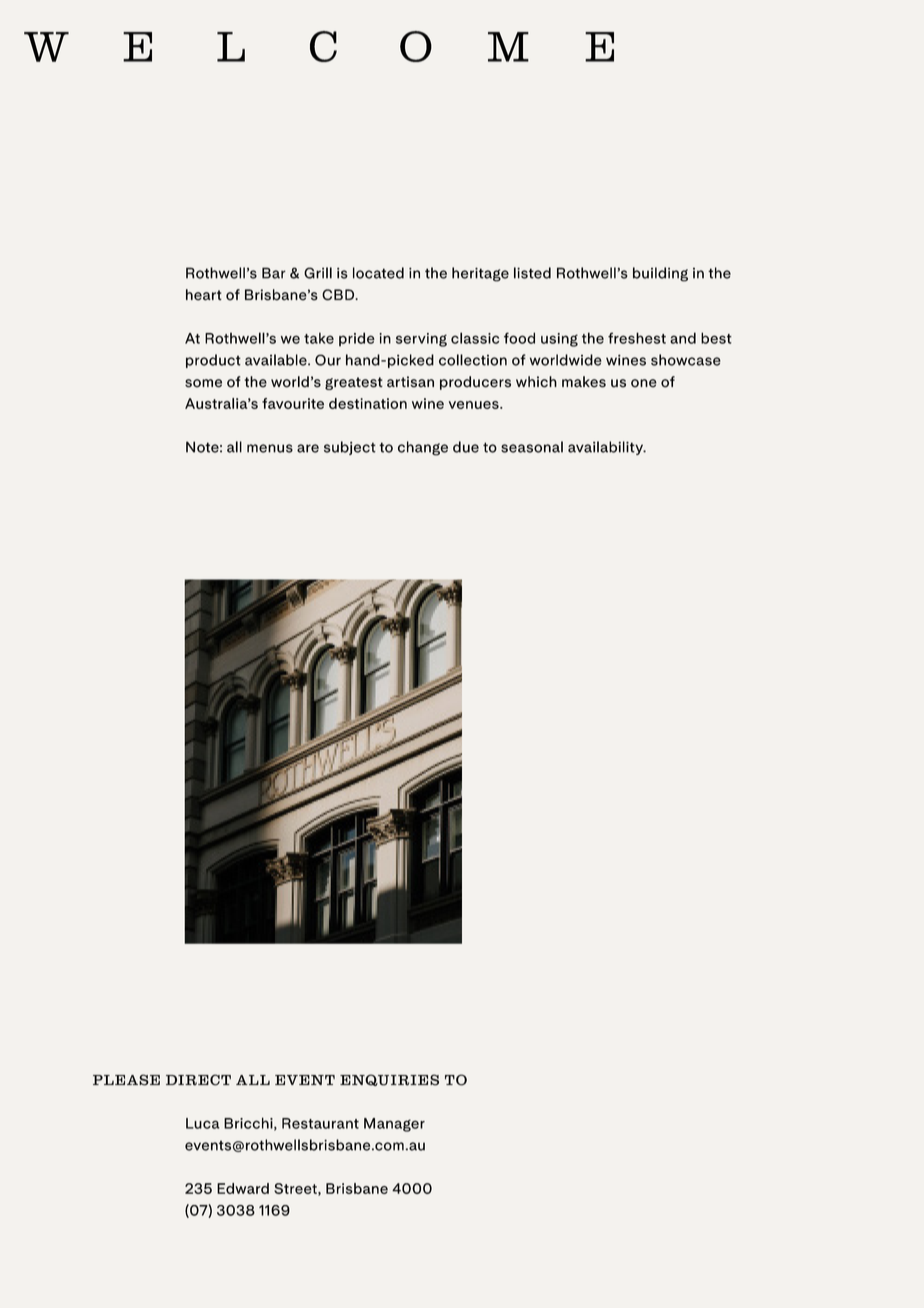 Image resolution: width=924 pixels, height=1308 pixels. What do you see at coordinates (660, 274) in the image?
I see `building` at bounding box center [660, 274].
